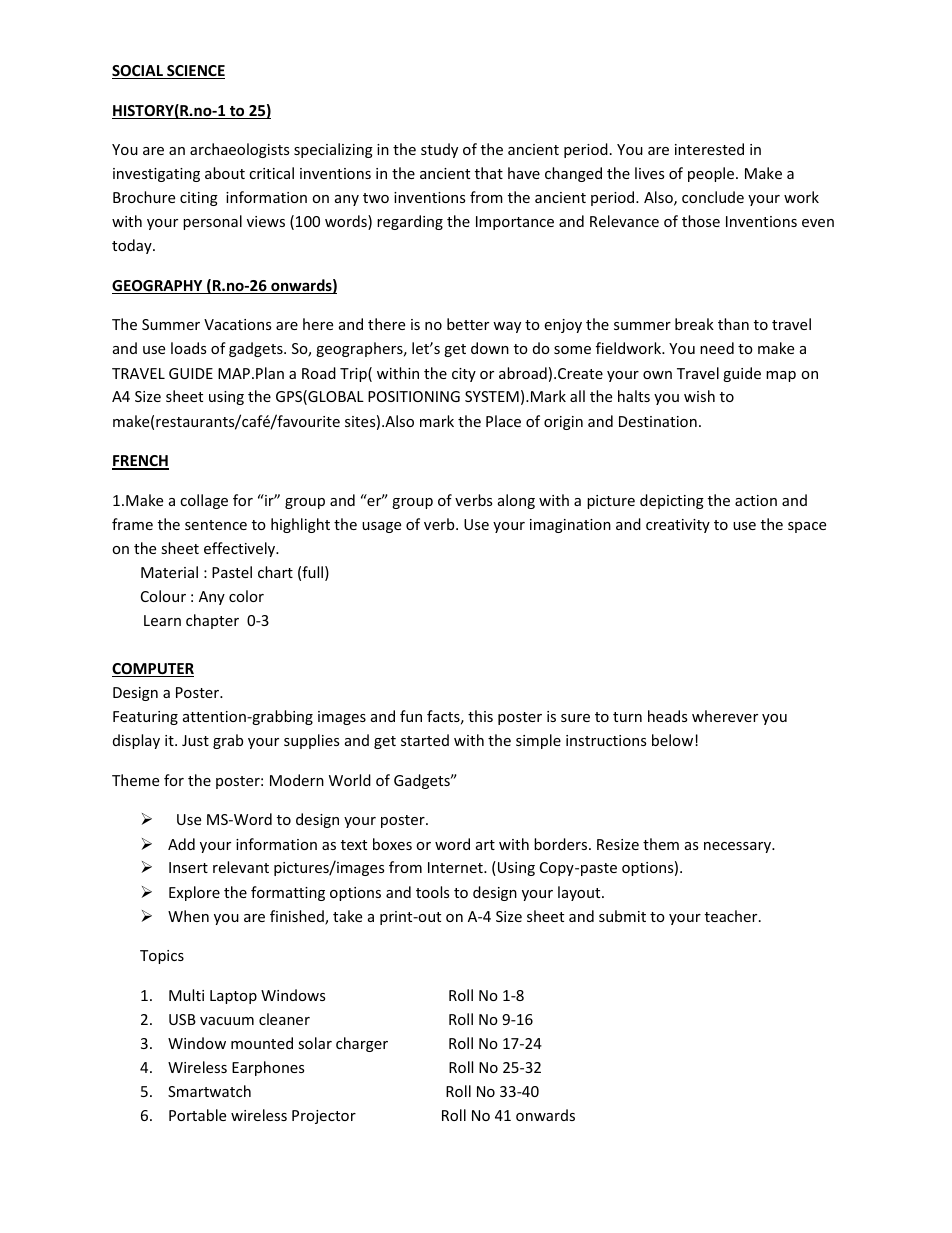 This screenshot has width=952, height=1233. I want to click on this, so click(480, 716).
